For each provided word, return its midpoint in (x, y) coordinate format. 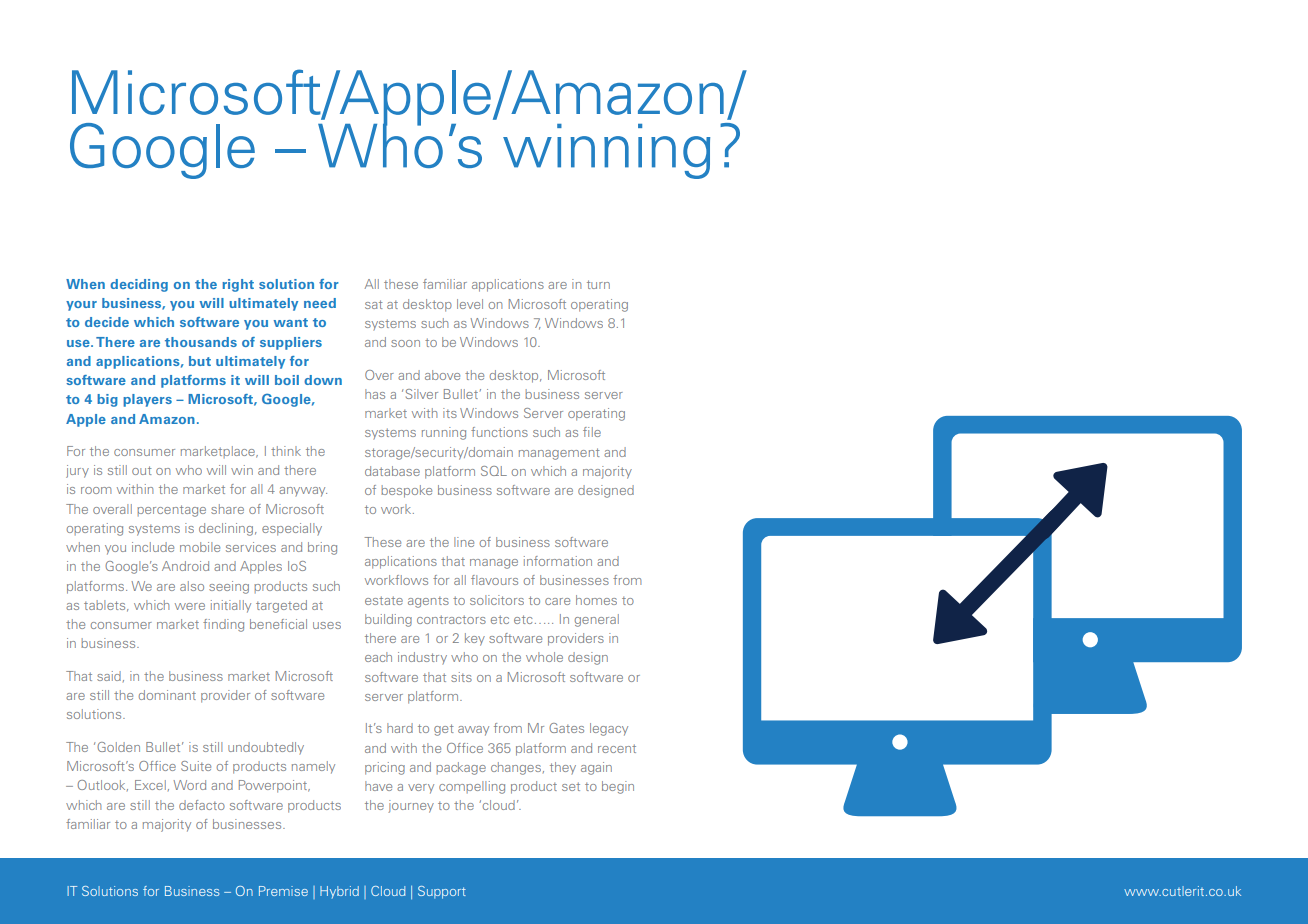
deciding (139, 285)
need (320, 303)
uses (327, 625)
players (147, 400)
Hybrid (339, 892)
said (109, 676)
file (592, 432)
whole (544, 657)
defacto (202, 805)
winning (606, 151)
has (375, 394)
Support (442, 892)
